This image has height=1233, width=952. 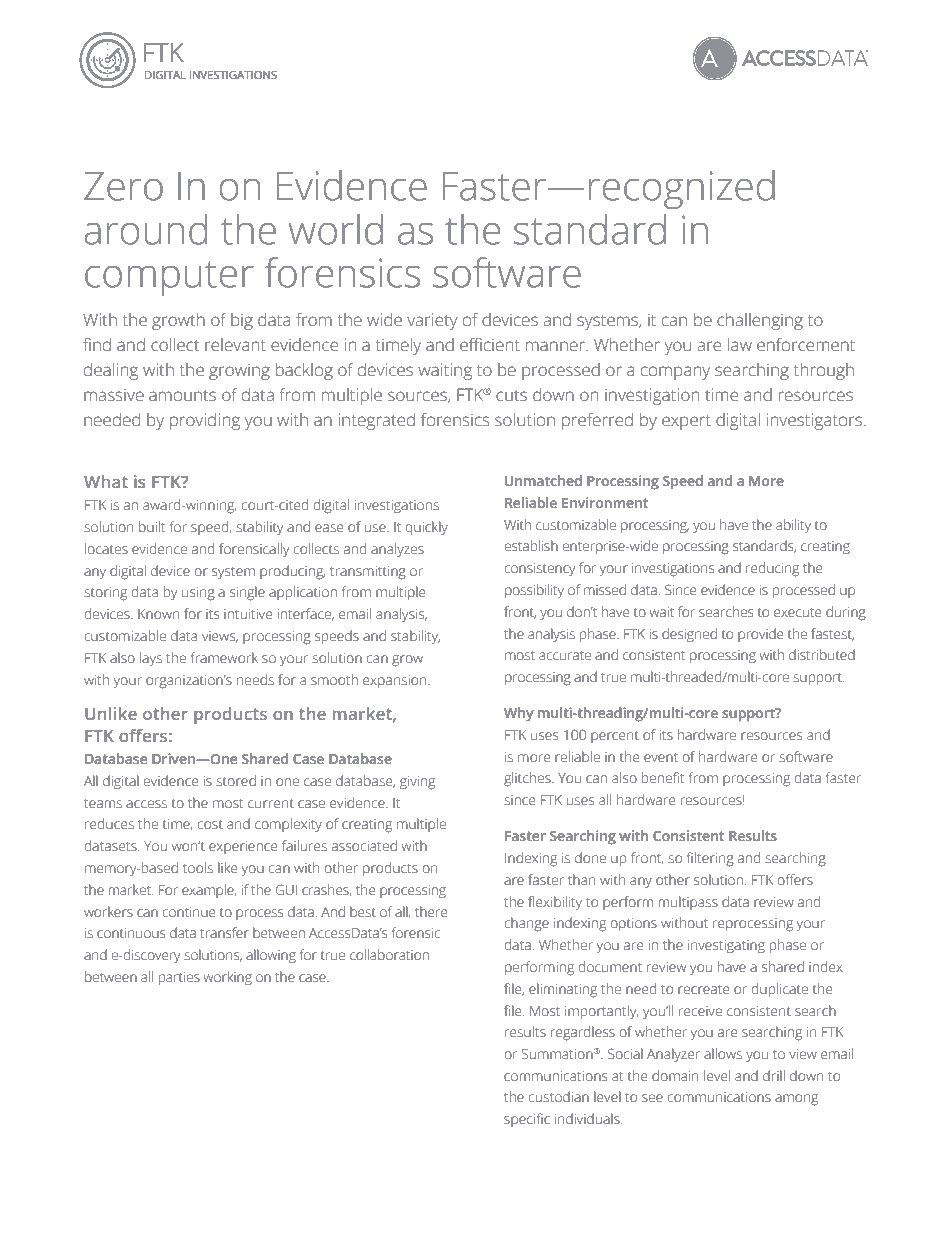 I want to click on challenging, so click(x=760, y=321).
